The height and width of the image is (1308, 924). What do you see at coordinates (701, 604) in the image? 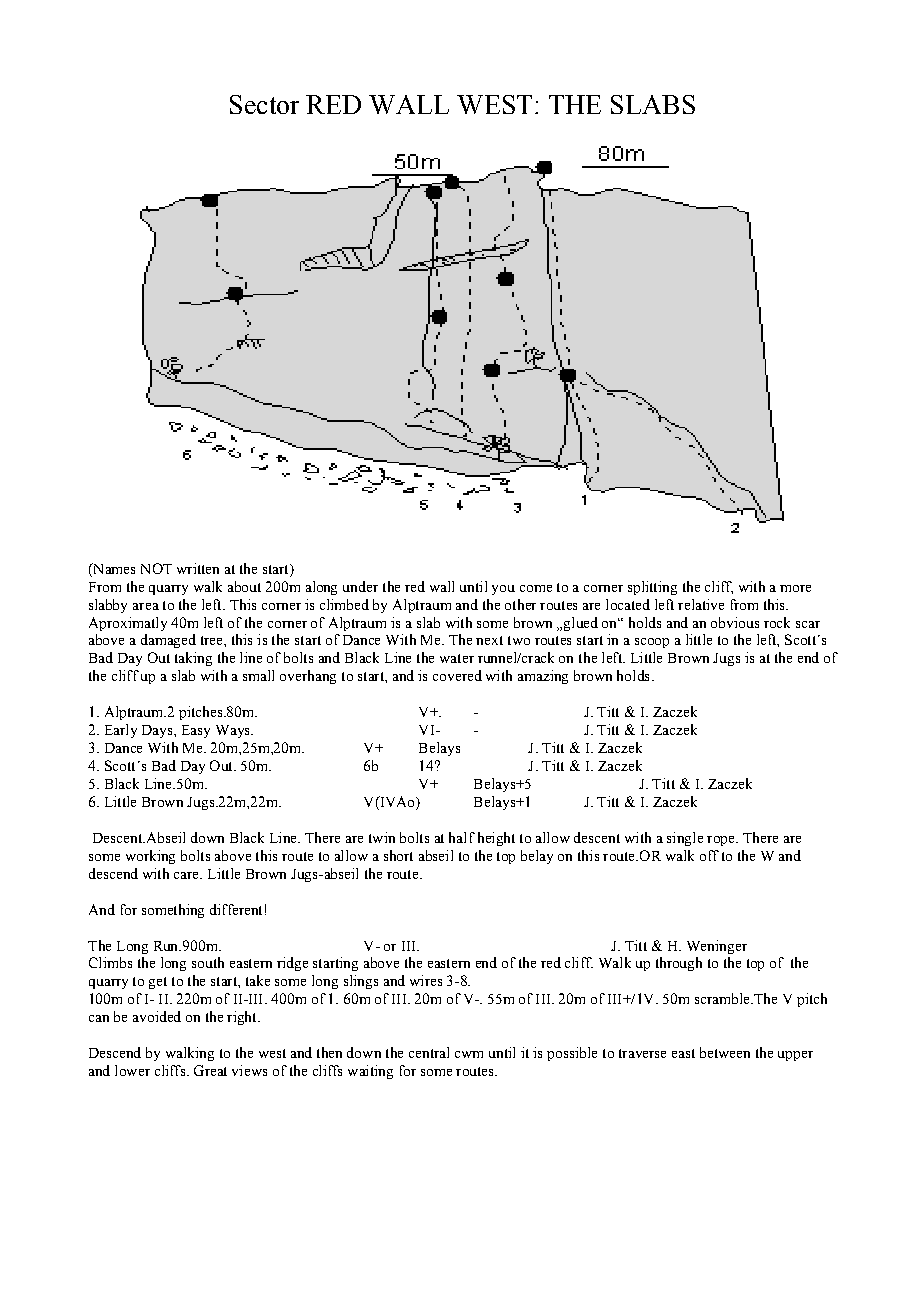
I see `relative` at bounding box center [701, 604].
